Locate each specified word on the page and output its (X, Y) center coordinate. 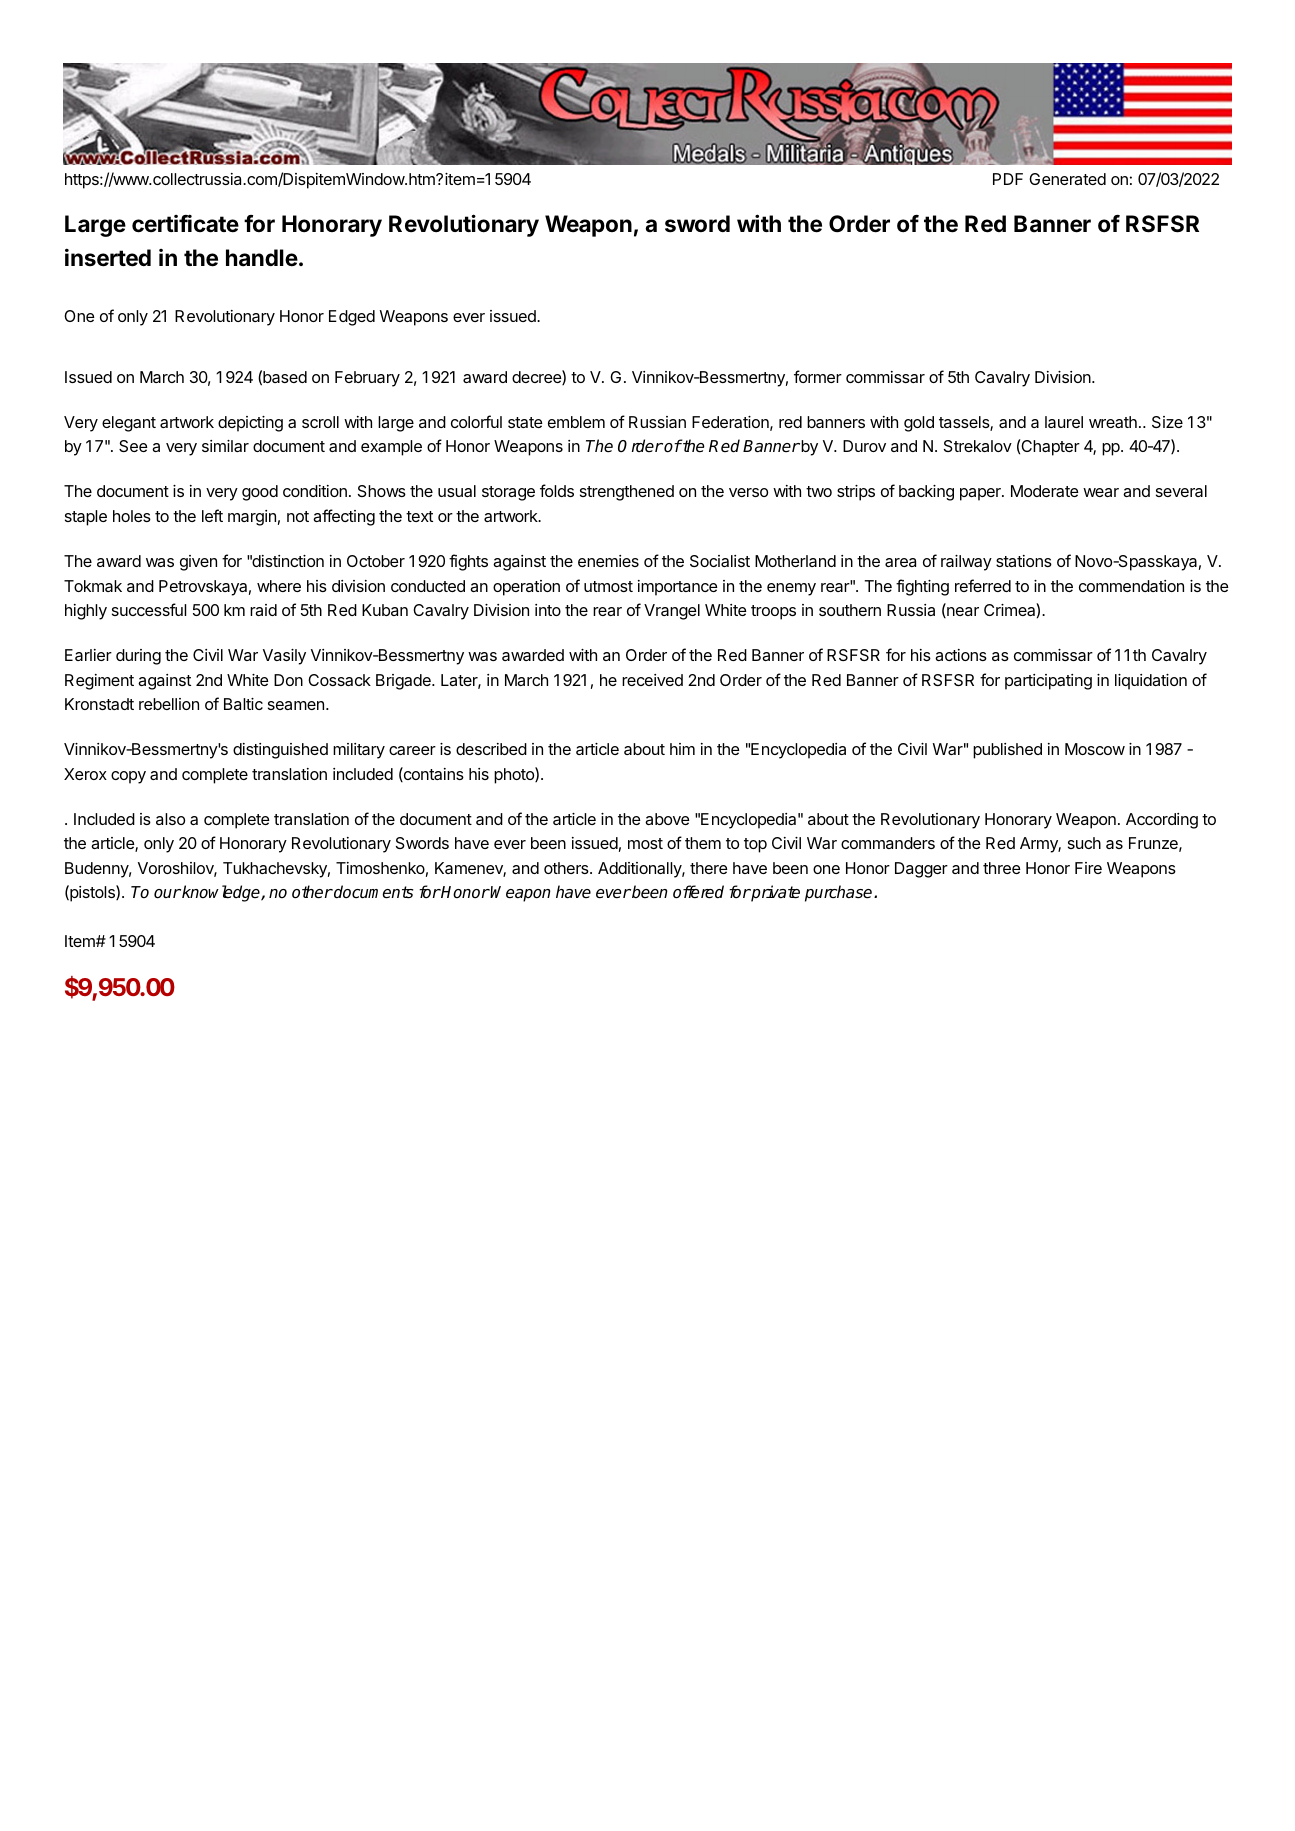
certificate (185, 223)
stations (1024, 561)
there (709, 868)
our (167, 894)
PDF (1008, 179)
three (1002, 868)
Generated (1067, 179)
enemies (608, 561)
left (212, 515)
